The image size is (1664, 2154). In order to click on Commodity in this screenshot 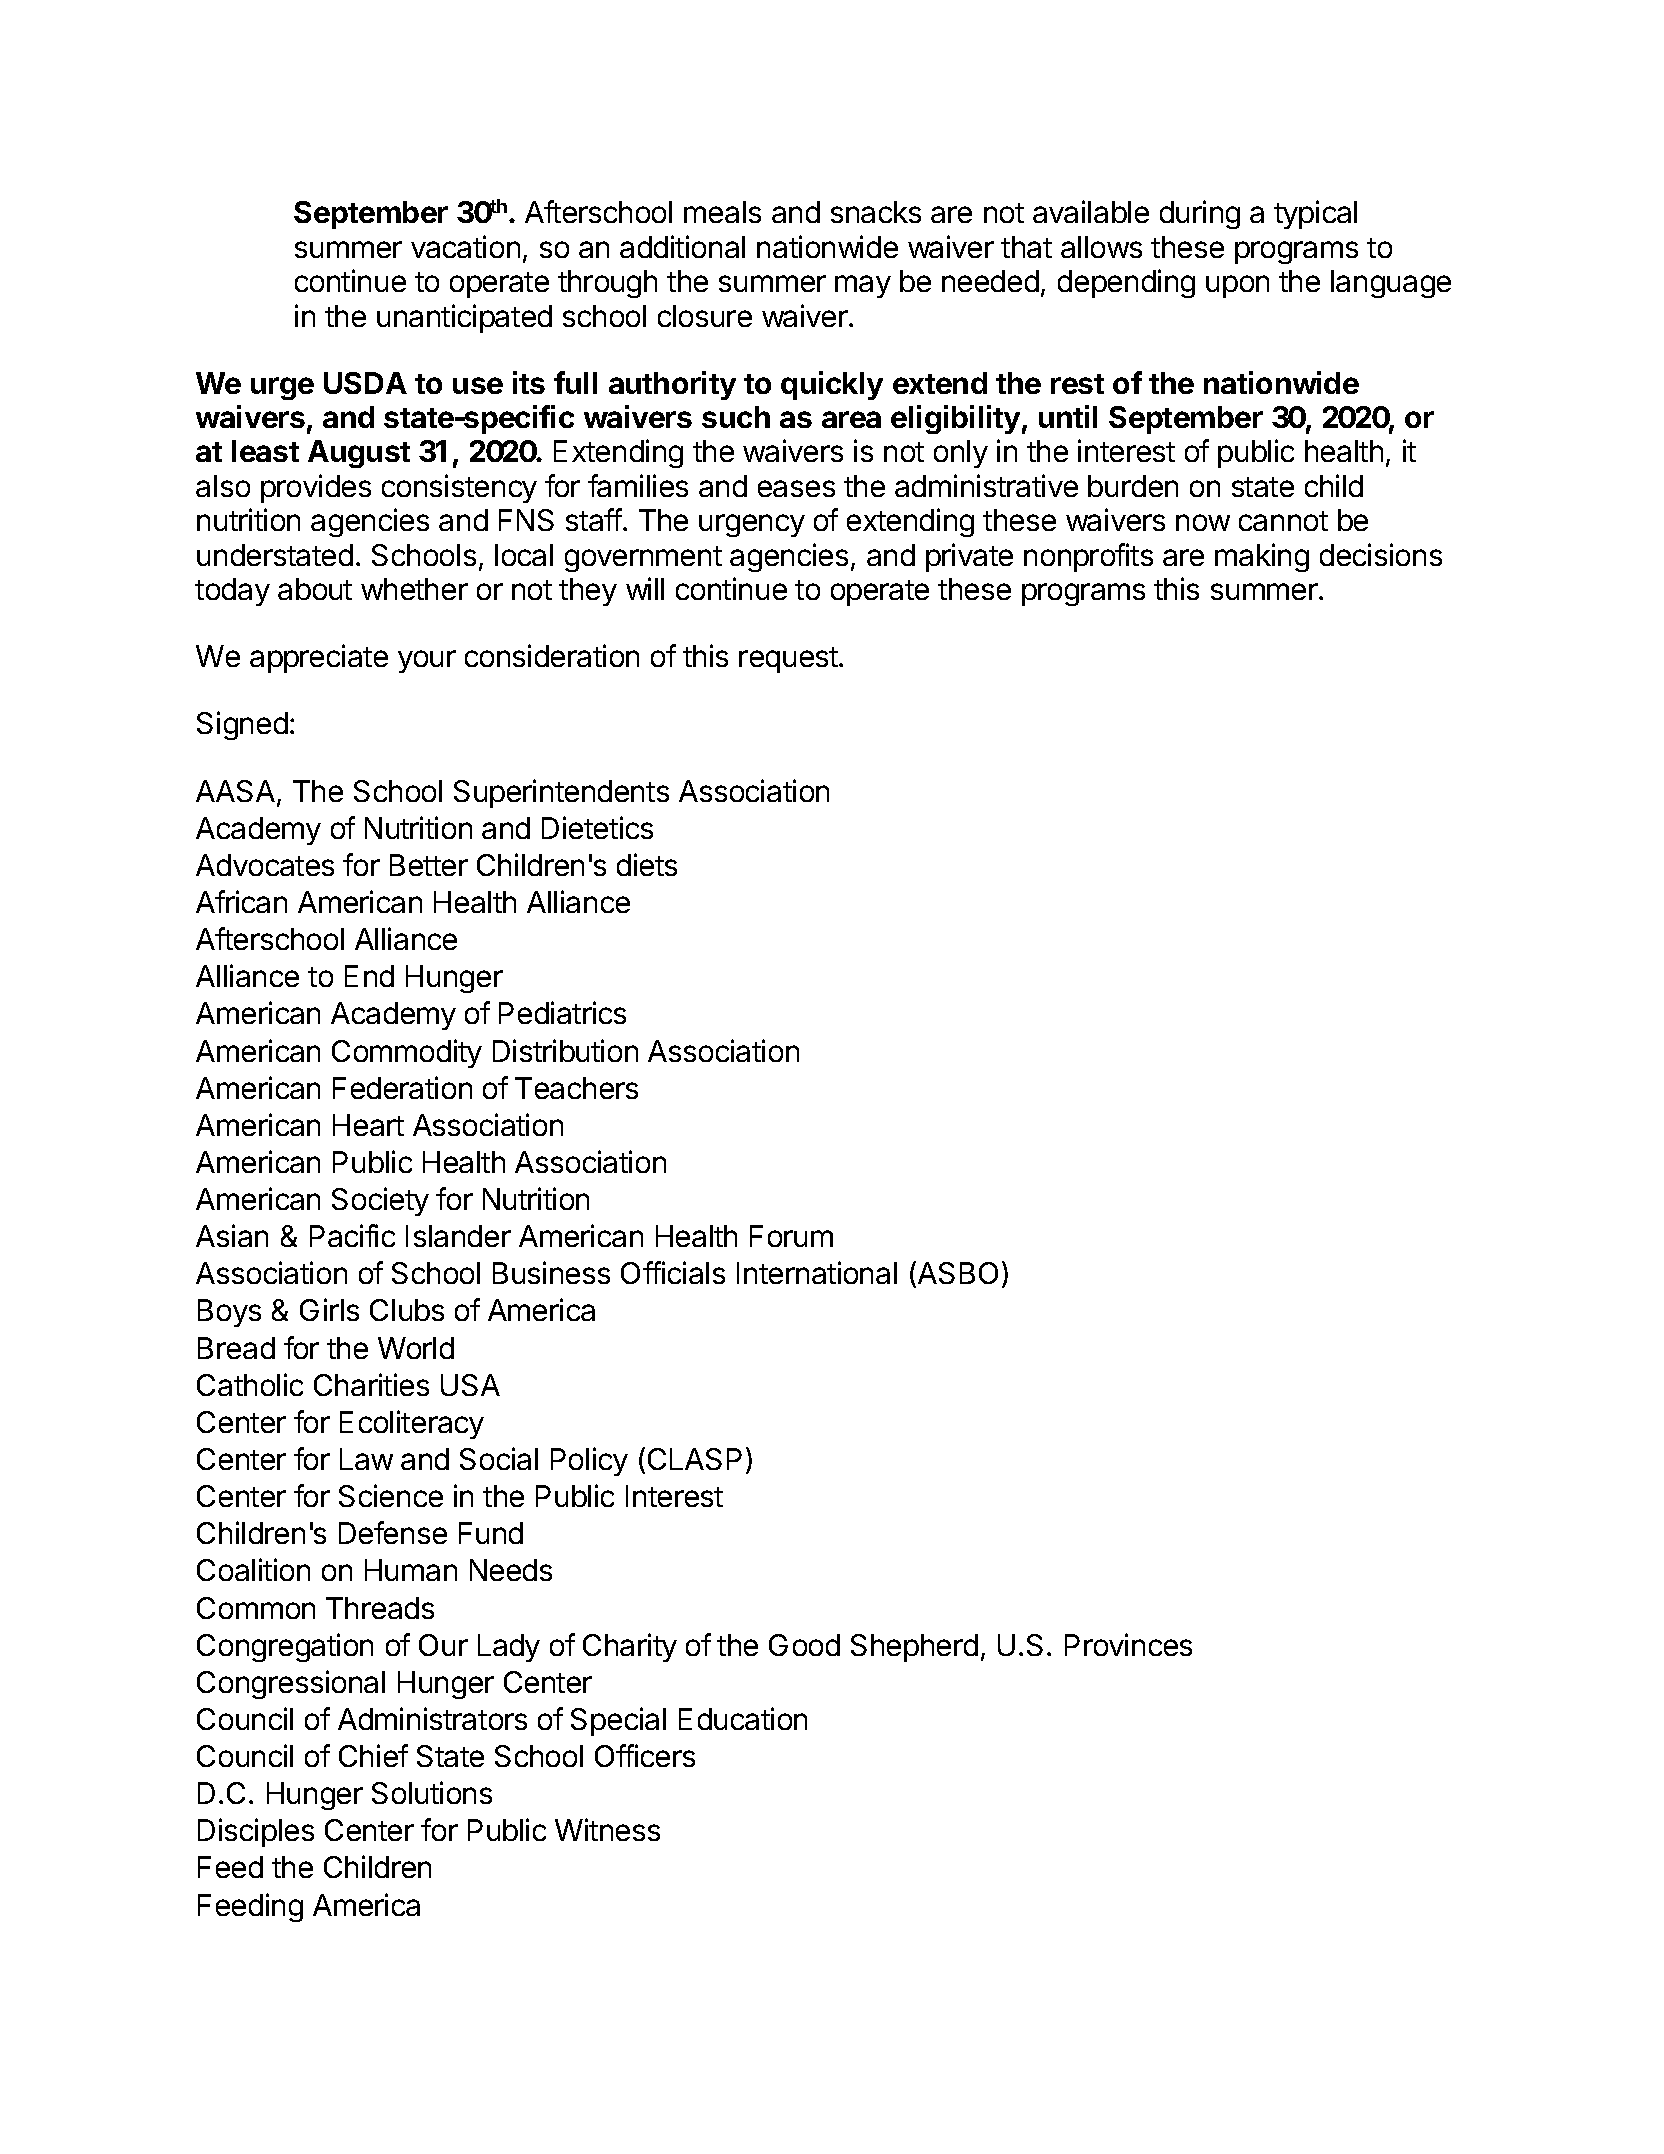, I will do `click(407, 1053)`.
